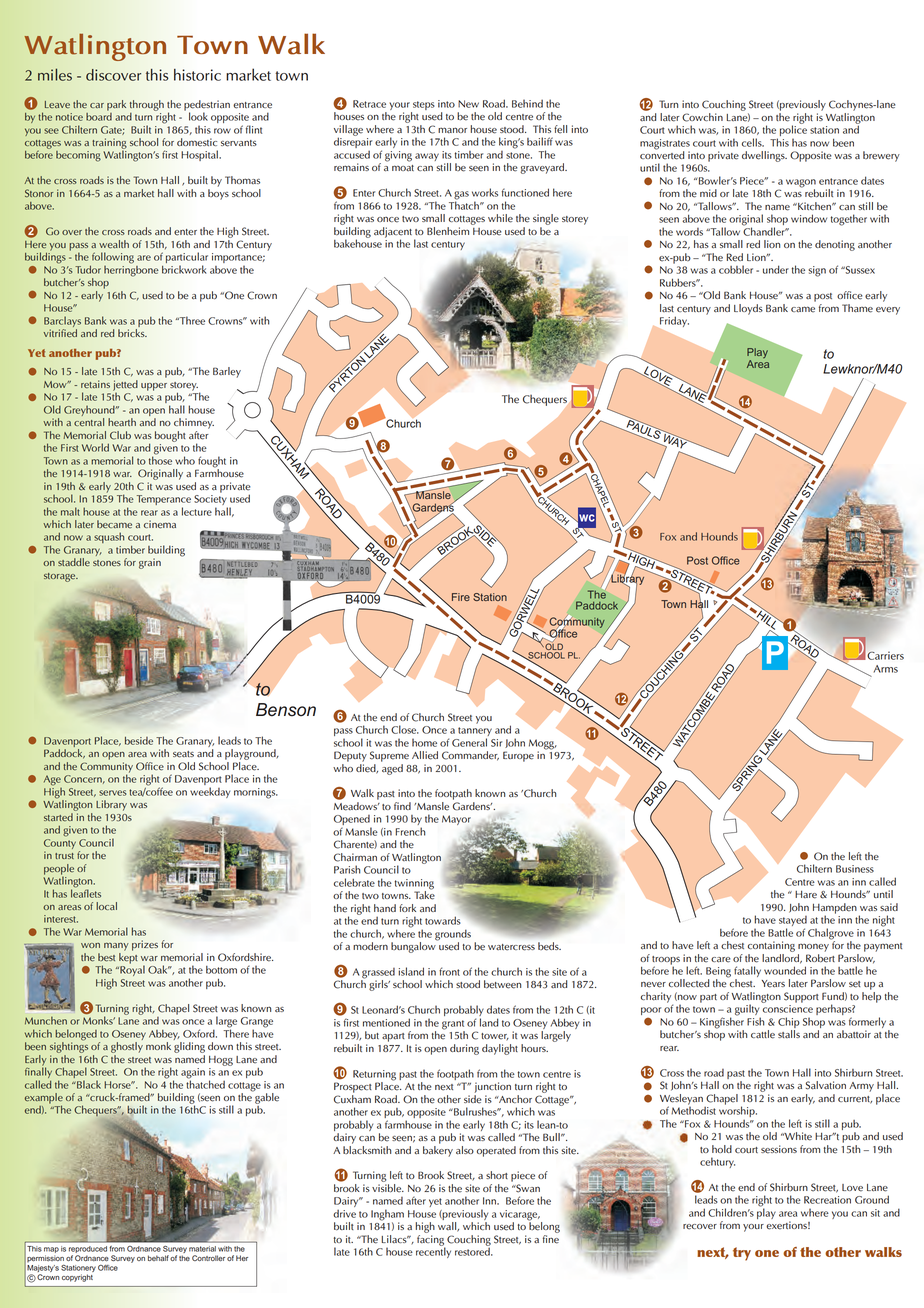 The width and height of the page is (924, 1308). What do you see at coordinates (855, 869) in the page?
I see `Business` at bounding box center [855, 869].
